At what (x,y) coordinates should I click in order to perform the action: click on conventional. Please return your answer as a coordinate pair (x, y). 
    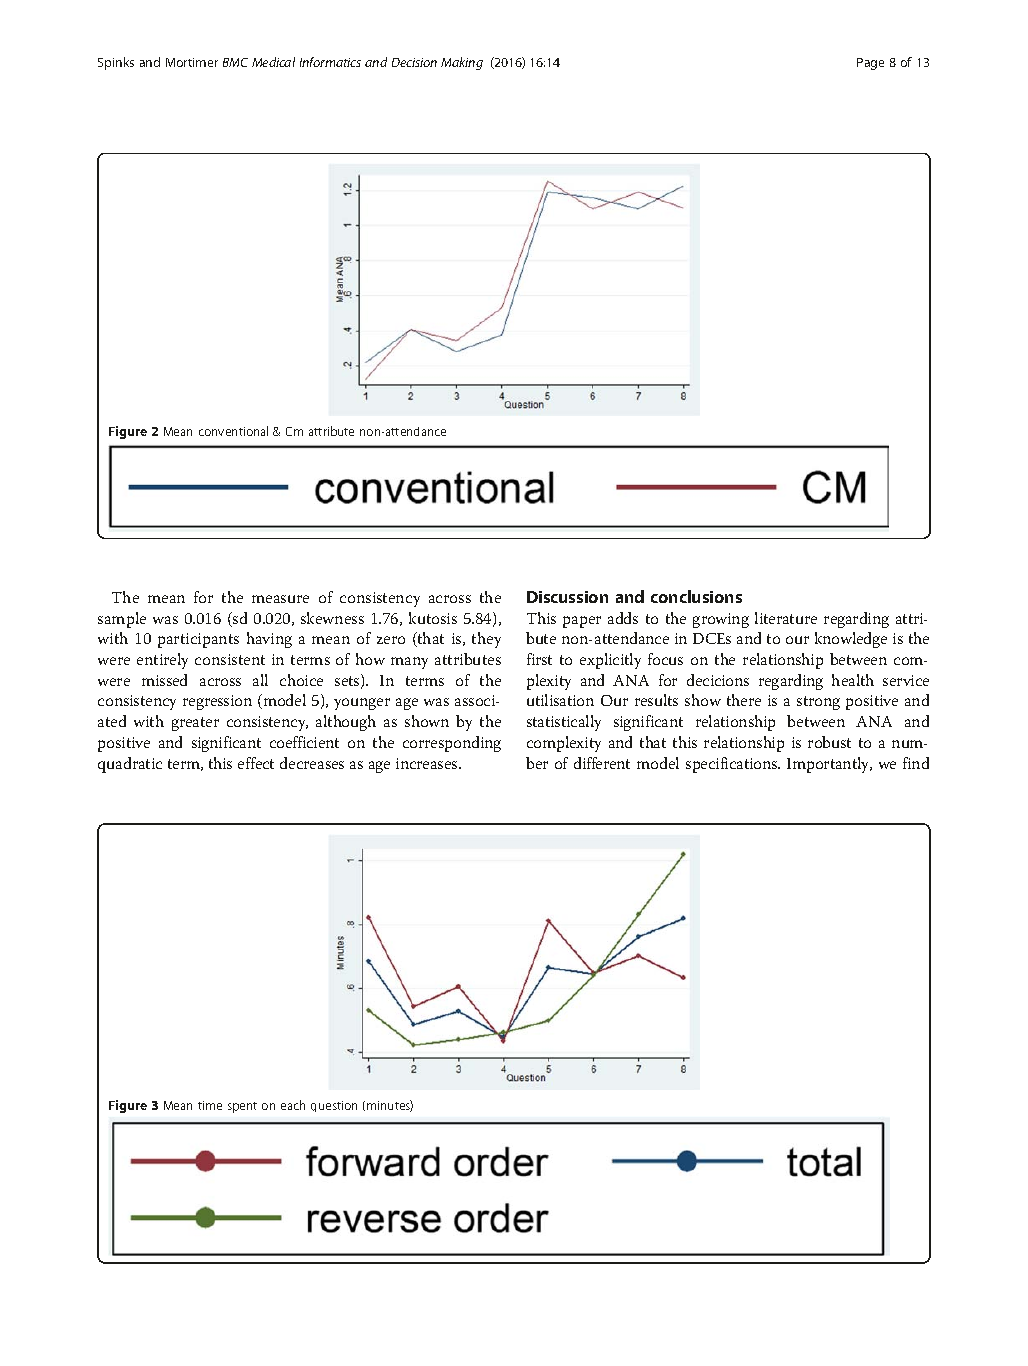
    Looking at the image, I should click on (233, 431).
